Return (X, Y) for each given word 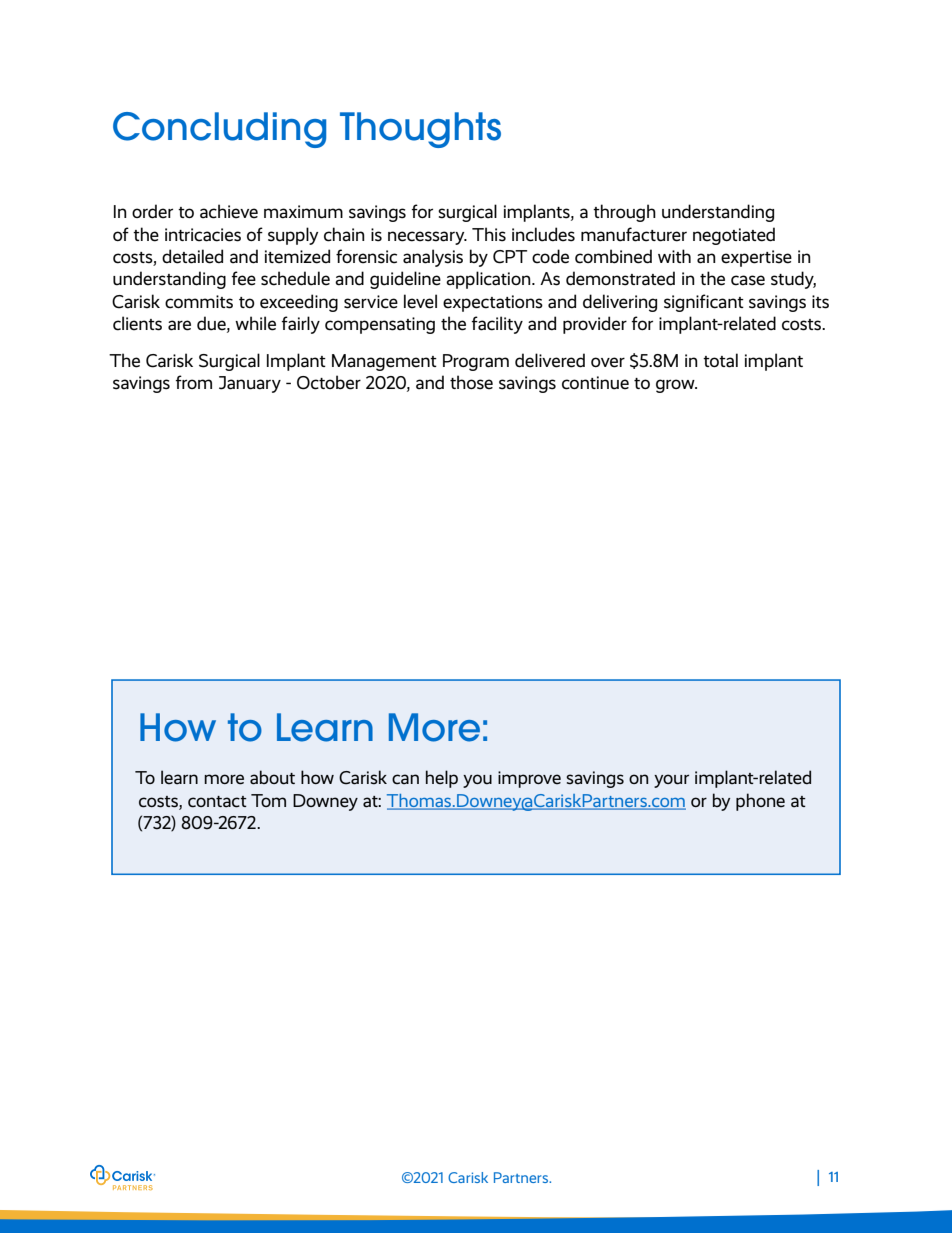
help (442, 779)
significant (704, 303)
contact (217, 802)
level (420, 301)
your (671, 781)
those (471, 382)
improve (529, 779)
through (624, 213)
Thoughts (420, 130)
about (272, 777)
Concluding (219, 130)
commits (199, 302)
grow (676, 386)
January (250, 384)
